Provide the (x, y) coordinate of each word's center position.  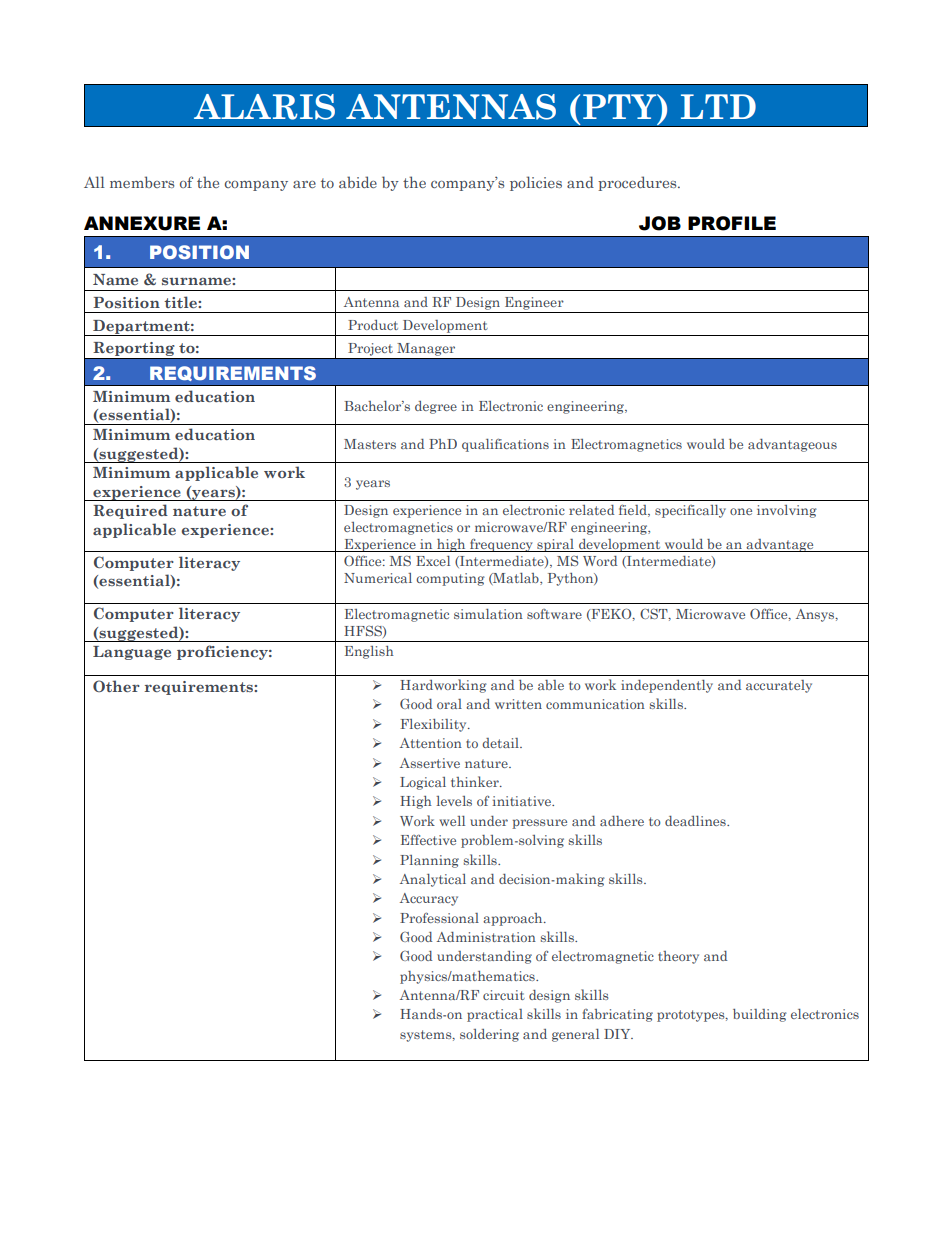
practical (495, 1015)
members (142, 182)
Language (132, 653)
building (760, 1015)
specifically (690, 511)
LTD (718, 106)
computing (450, 579)
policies (536, 183)
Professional (439, 917)
